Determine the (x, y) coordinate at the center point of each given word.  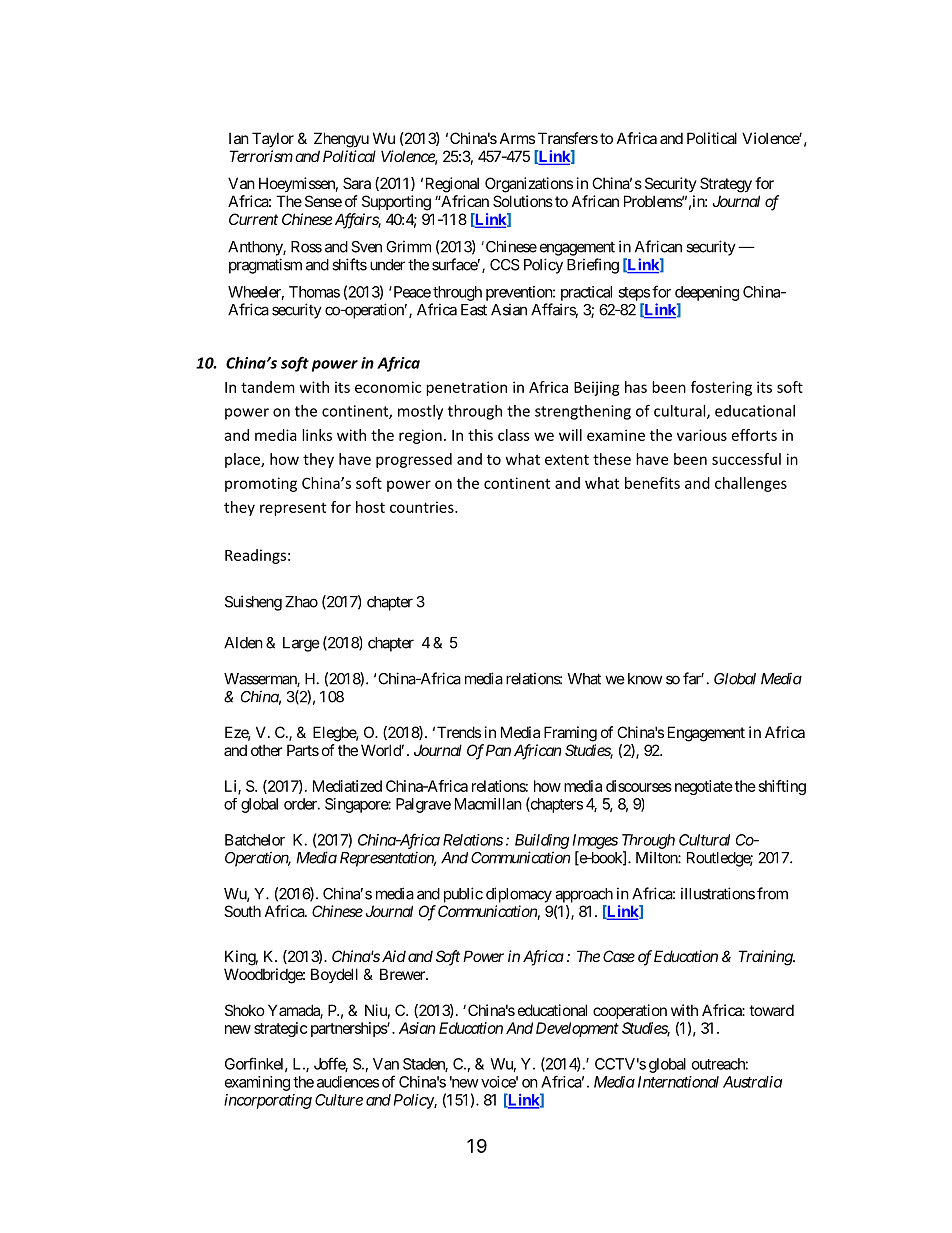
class (514, 435)
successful (746, 459)
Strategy (726, 185)
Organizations (529, 185)
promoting (261, 484)
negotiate (704, 787)
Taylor (273, 139)
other (266, 750)
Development (577, 1029)
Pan (498, 750)
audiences (348, 1082)
